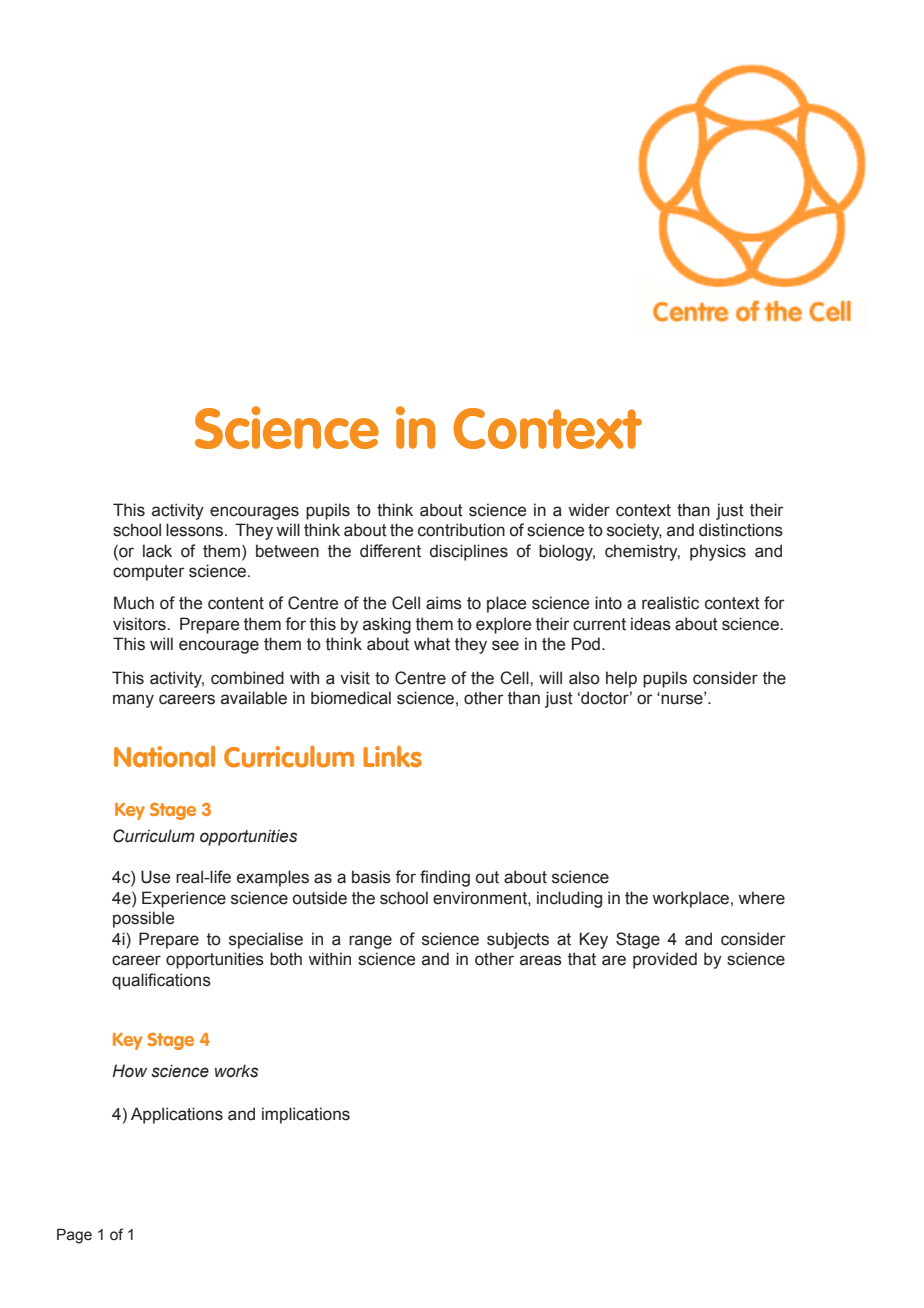 This screenshot has width=924, height=1308. Describe the element at coordinates (634, 531) in the screenshot. I see `society` at that location.
